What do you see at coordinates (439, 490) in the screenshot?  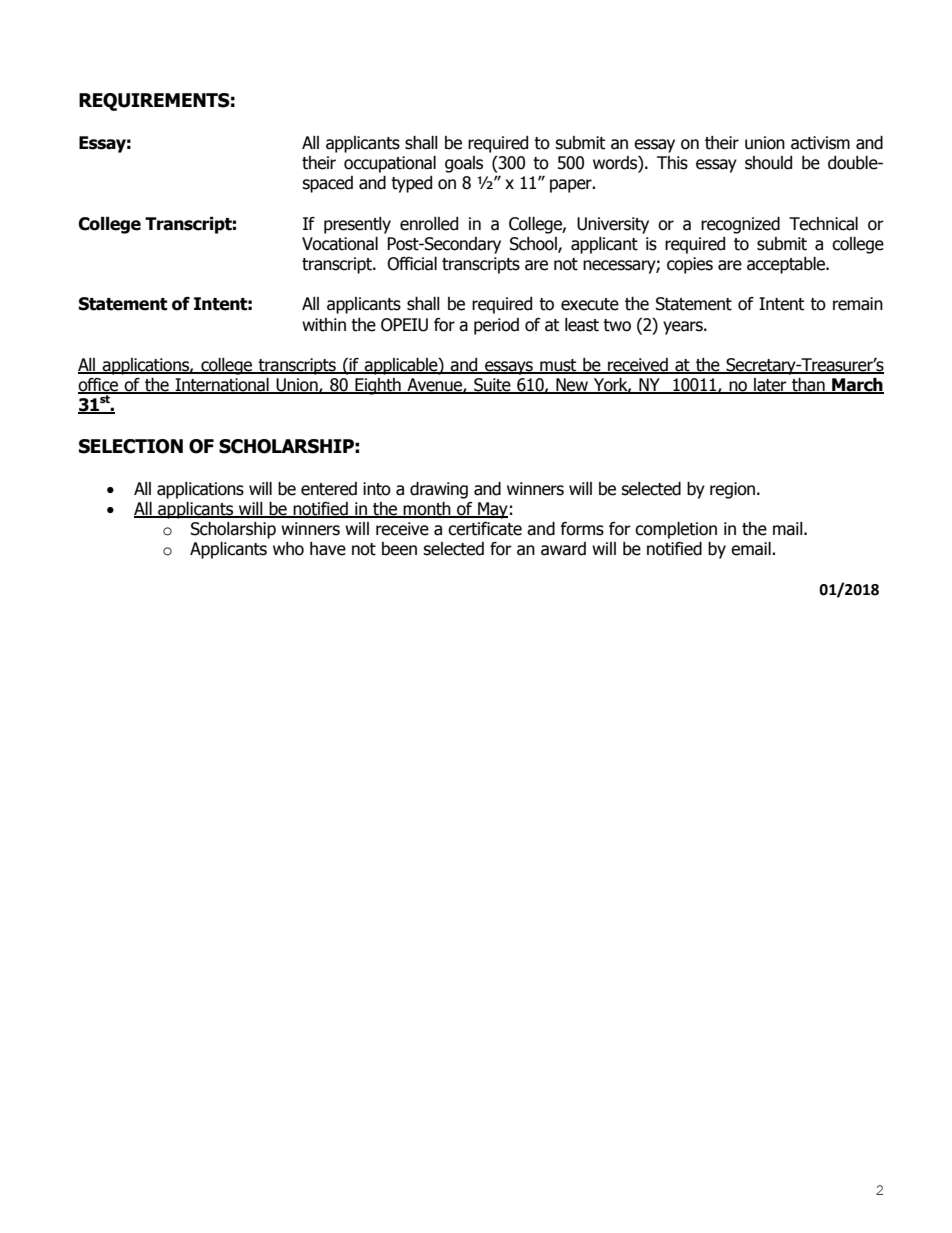 I see `drawing` at bounding box center [439, 490].
